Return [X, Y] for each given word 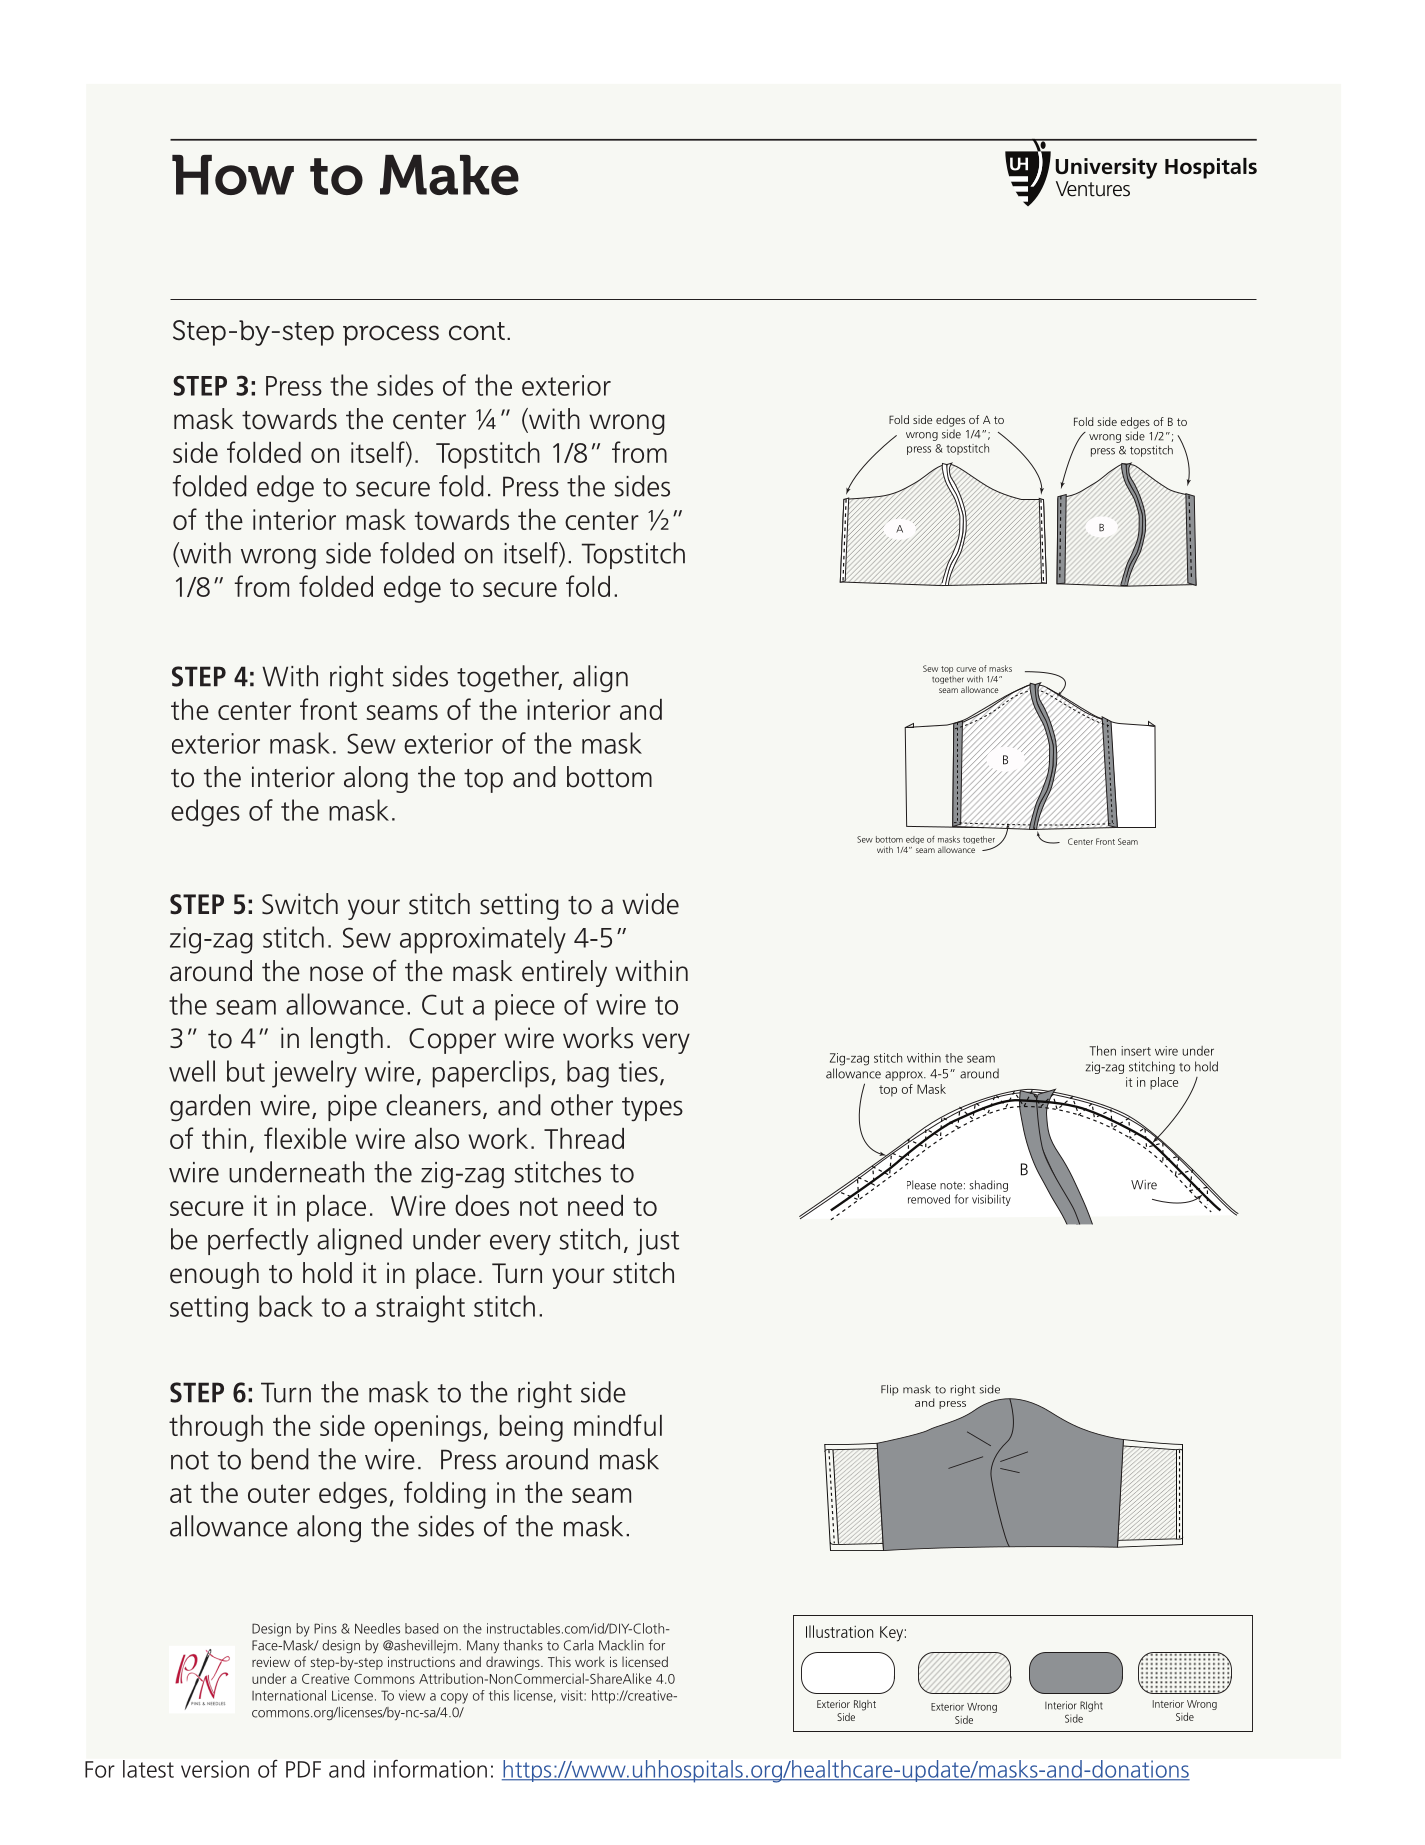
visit [573, 1695]
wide [650, 904]
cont [477, 331]
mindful [618, 1425]
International [289, 1695]
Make [449, 175]
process [391, 335]
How [233, 175]
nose [336, 974]
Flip [890, 1390]
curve [966, 669]
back [286, 1306]
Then [1102, 1050]
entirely [564, 973]
